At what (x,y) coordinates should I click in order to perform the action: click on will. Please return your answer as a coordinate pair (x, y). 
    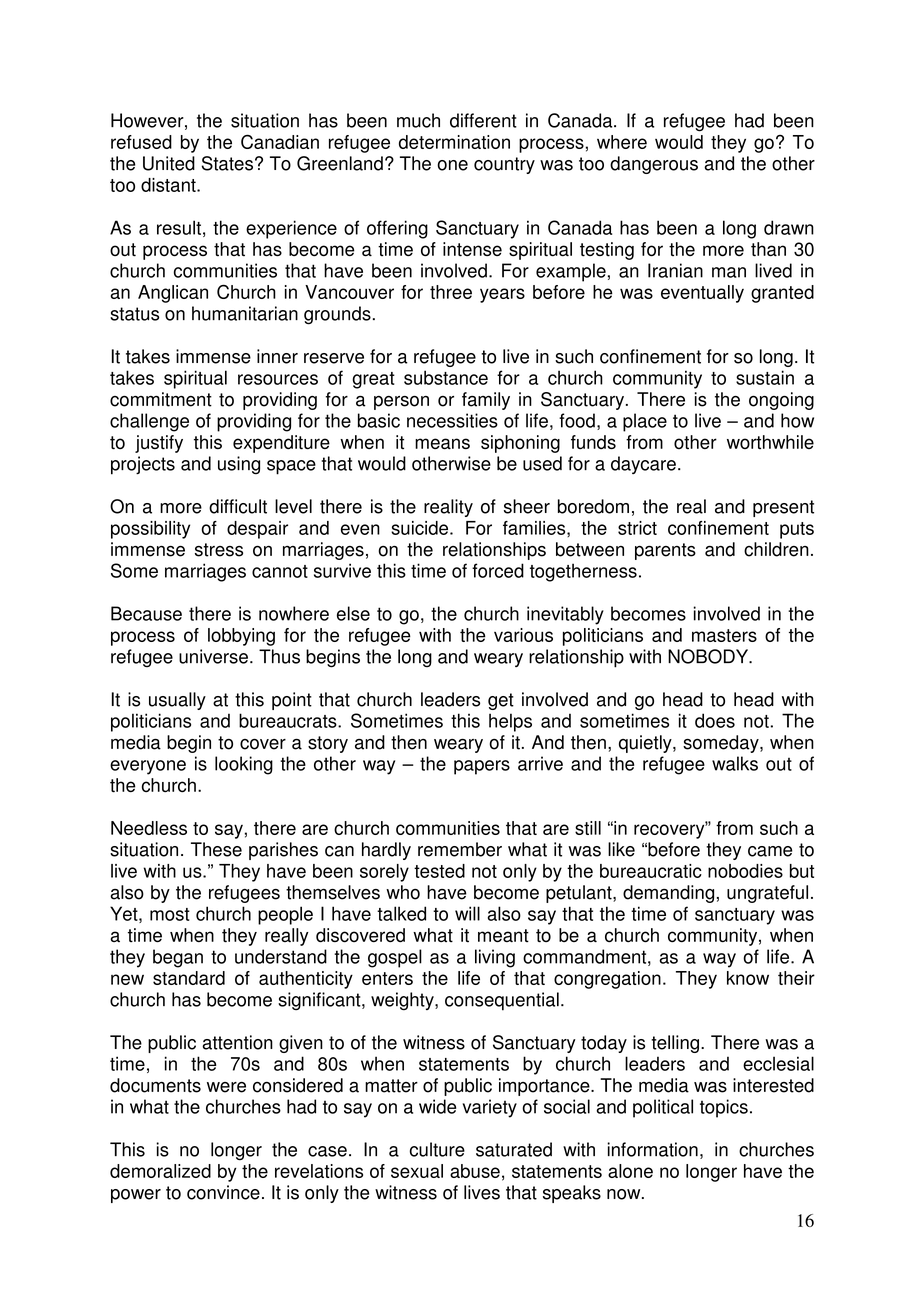
    Looking at the image, I should click on (467, 913).
